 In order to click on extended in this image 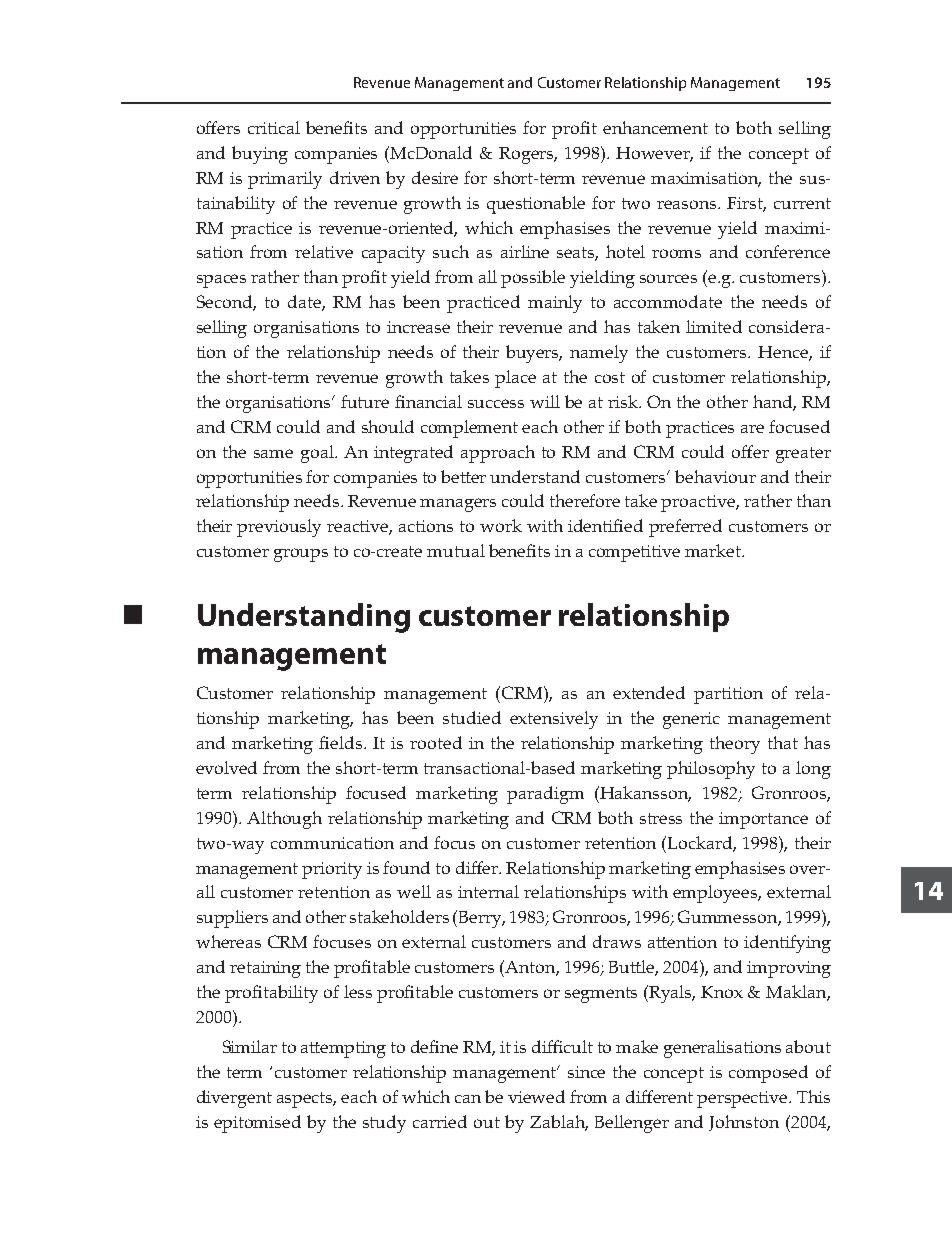, I will do `click(649, 692)`.
